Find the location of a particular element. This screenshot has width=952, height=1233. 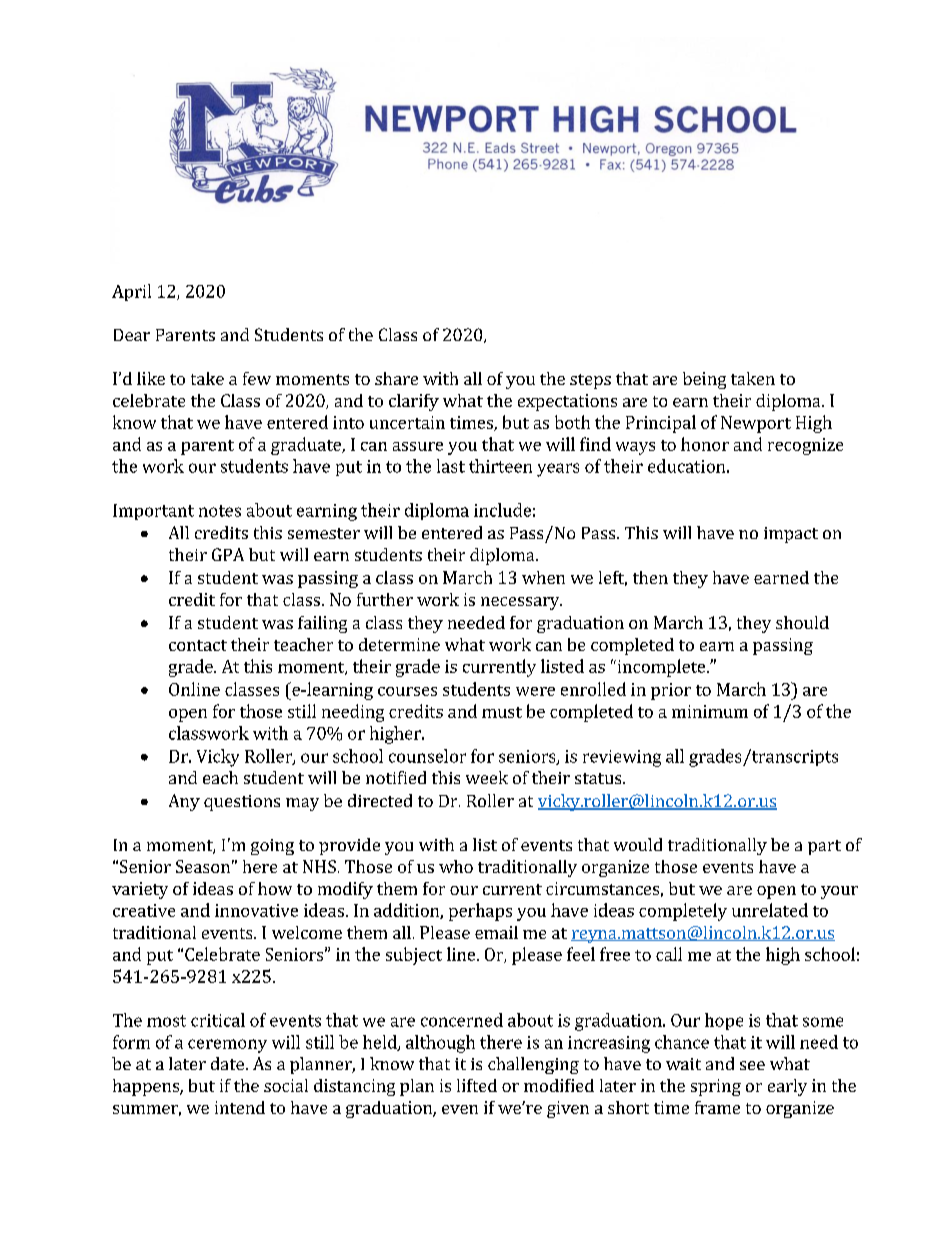

part is located at coordinates (824, 847).
